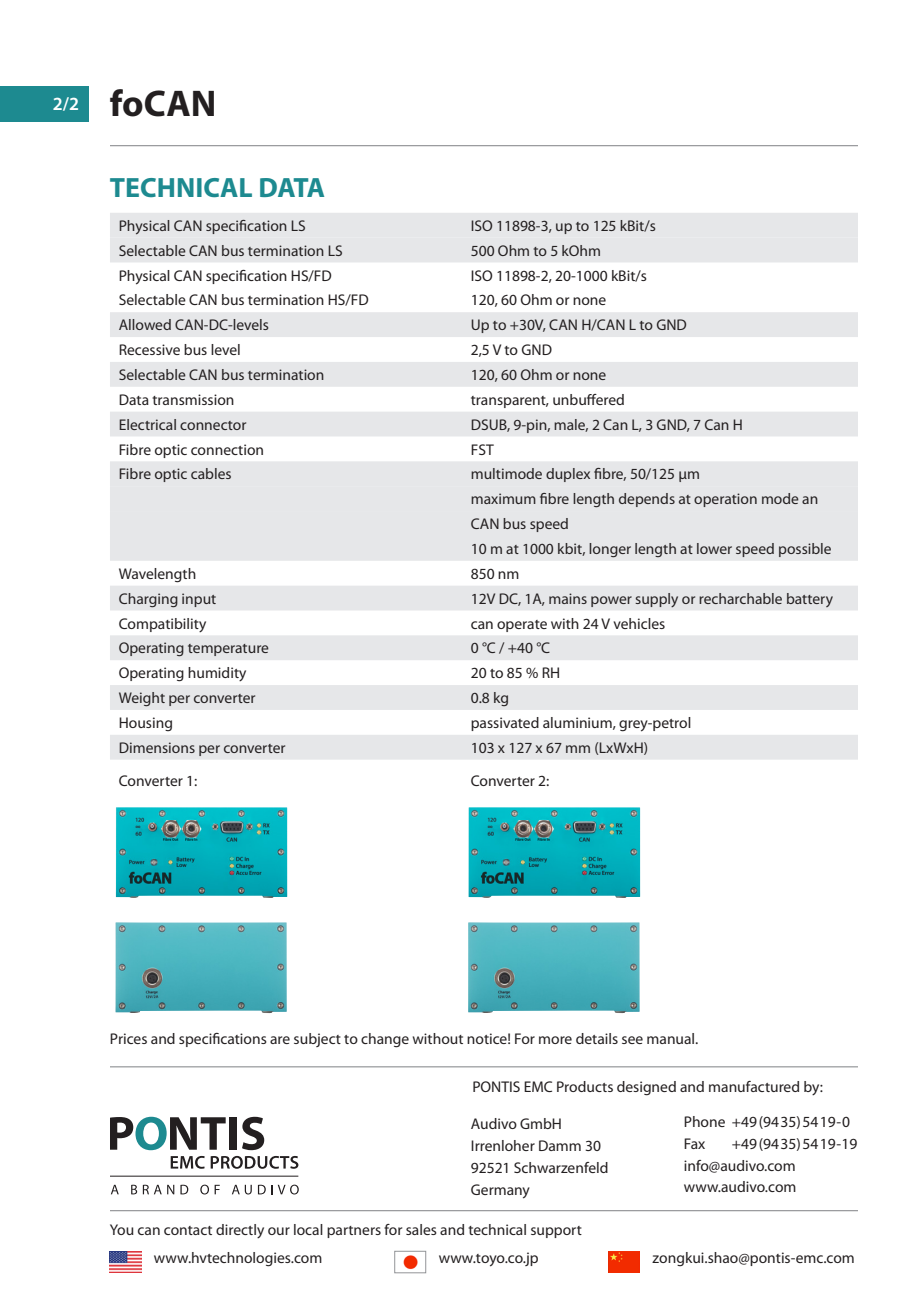 The width and height of the document is (924, 1308). I want to click on operation, so click(725, 500).
